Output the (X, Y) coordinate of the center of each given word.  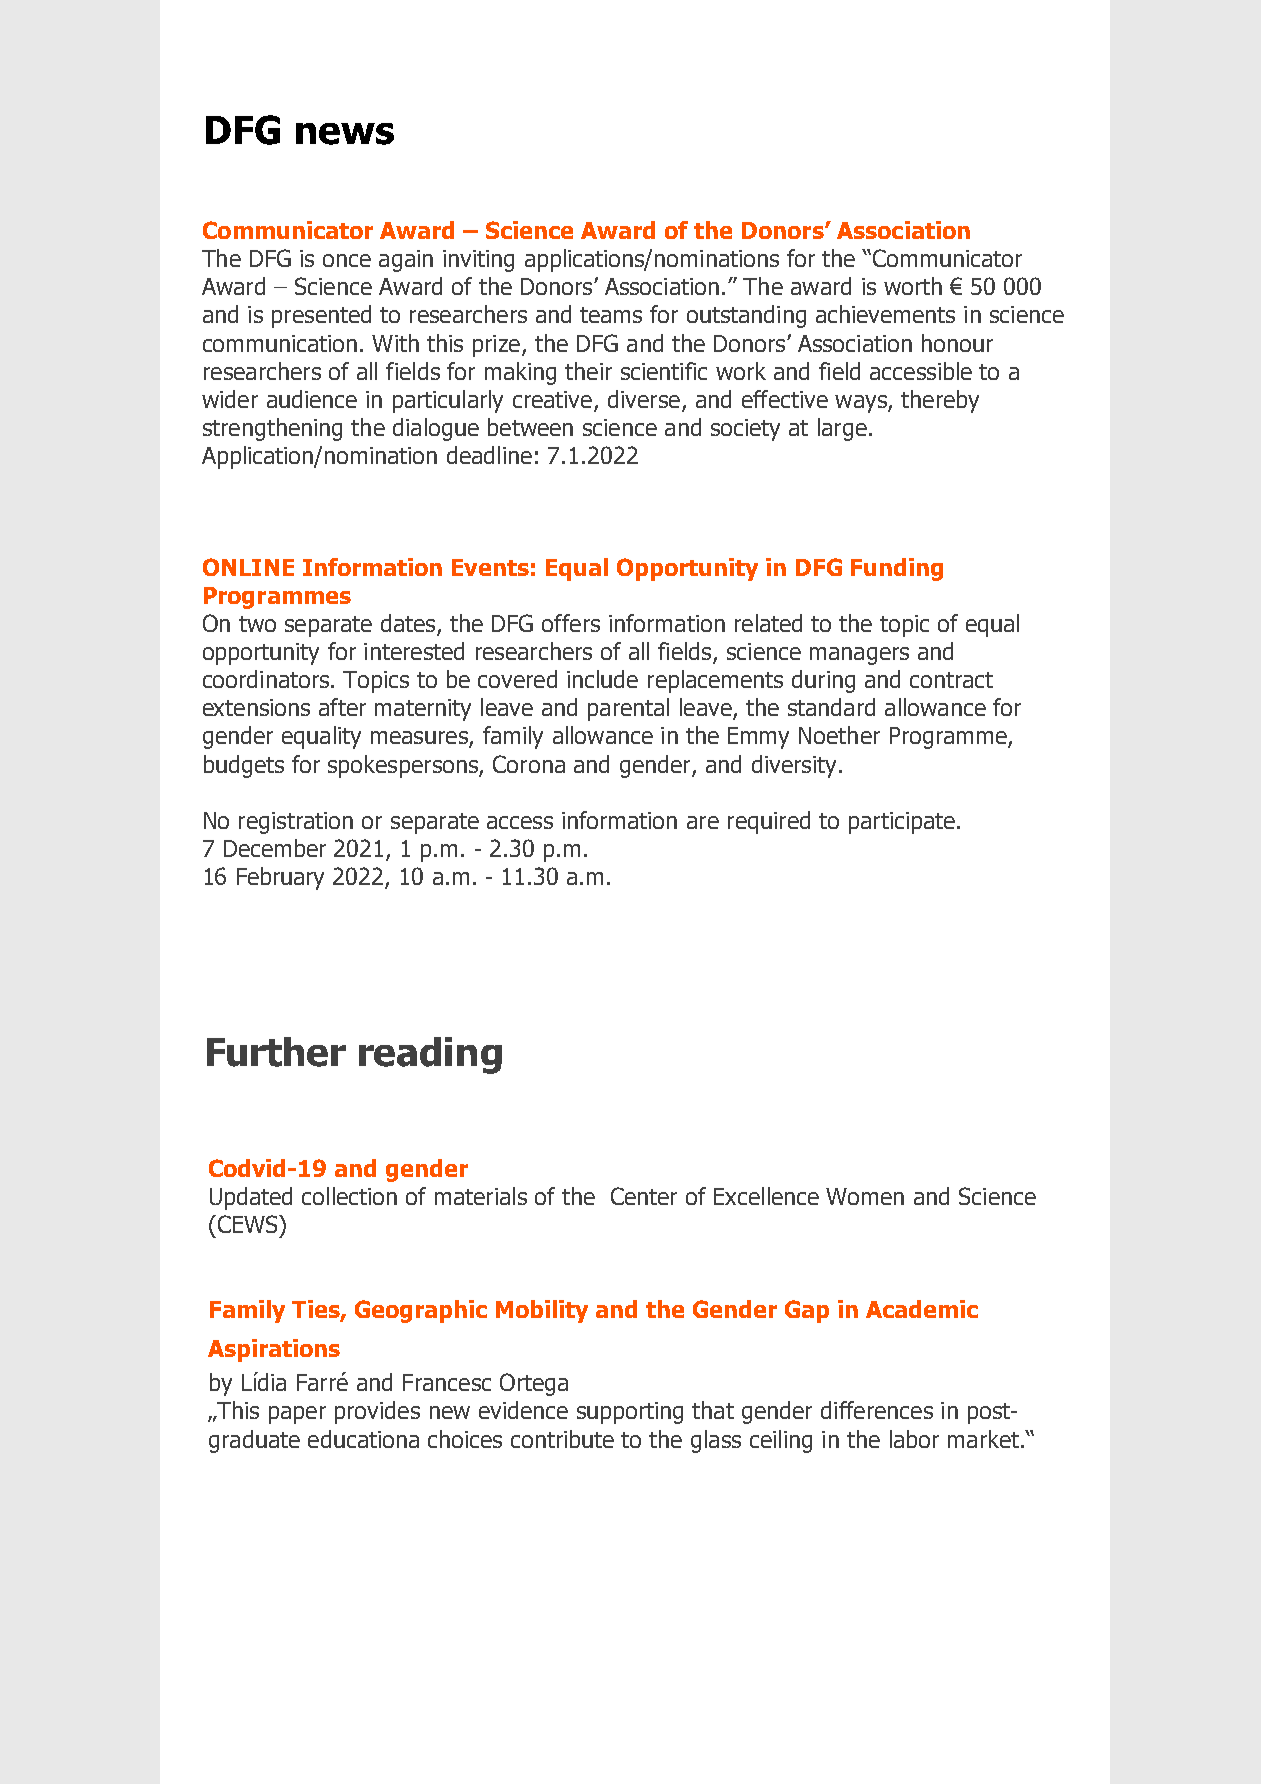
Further (276, 1052)
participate (902, 823)
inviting (478, 261)
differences (877, 1410)
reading (430, 1055)
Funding (897, 569)
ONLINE (248, 567)
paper (297, 1415)
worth (913, 286)
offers (571, 623)
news (345, 134)
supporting (630, 1413)
